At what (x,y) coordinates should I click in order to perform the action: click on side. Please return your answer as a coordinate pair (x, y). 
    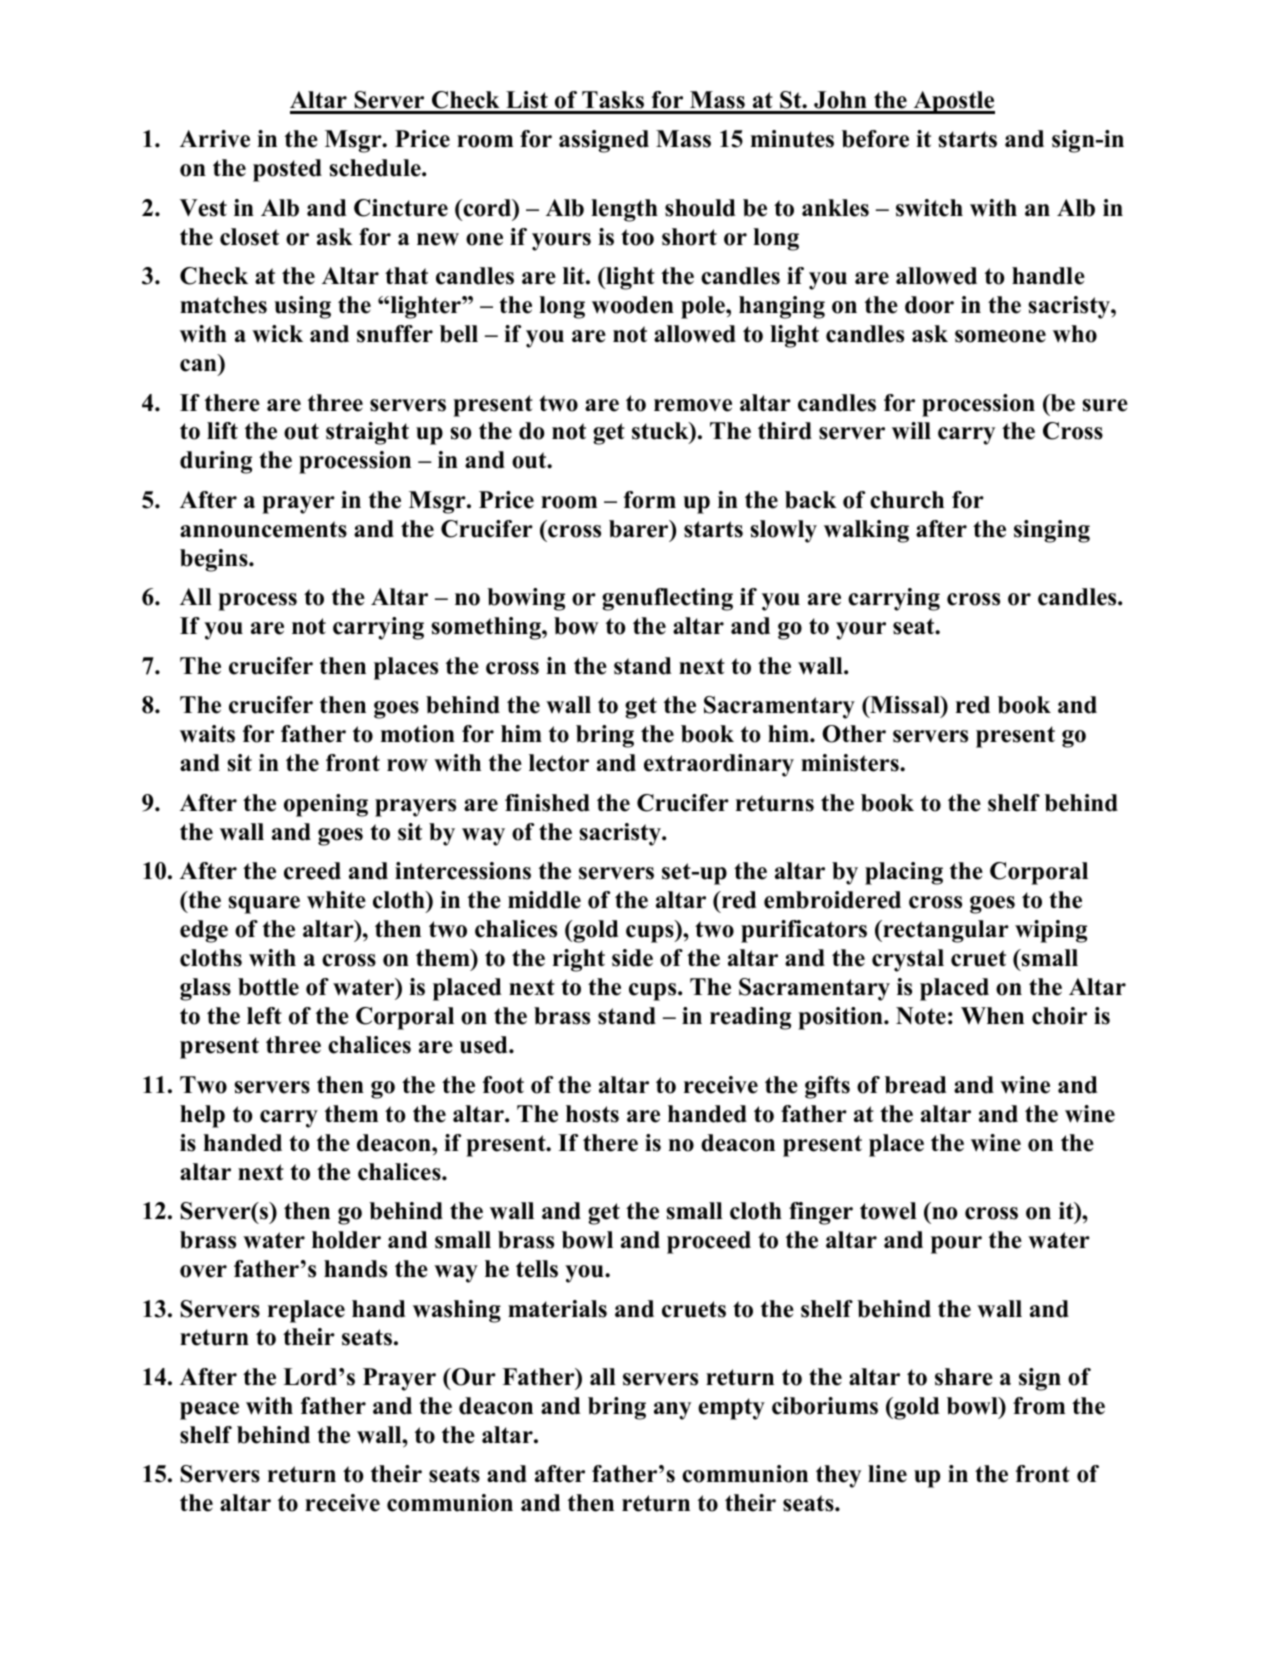
    Looking at the image, I should click on (632, 958).
